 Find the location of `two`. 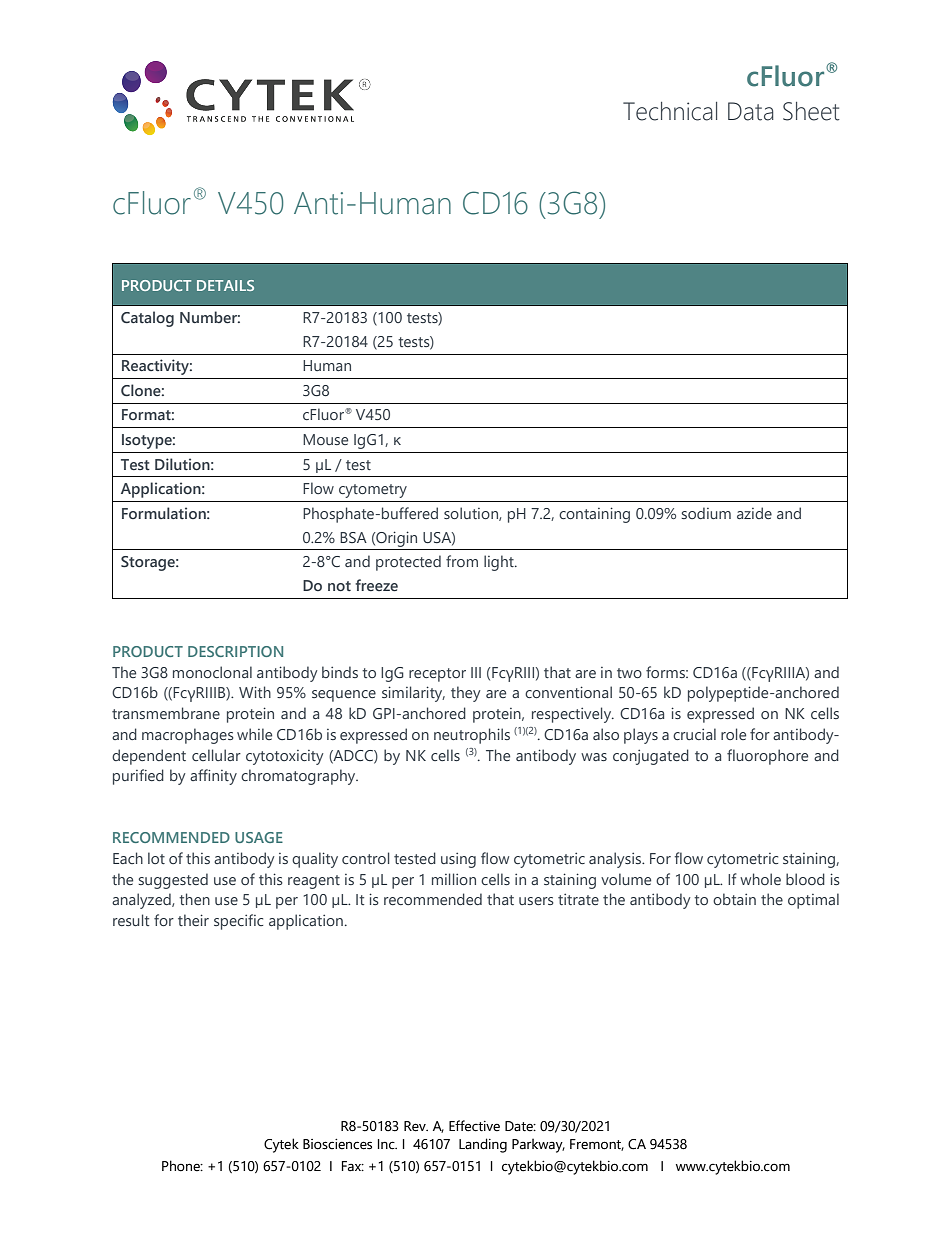

two is located at coordinates (629, 673).
